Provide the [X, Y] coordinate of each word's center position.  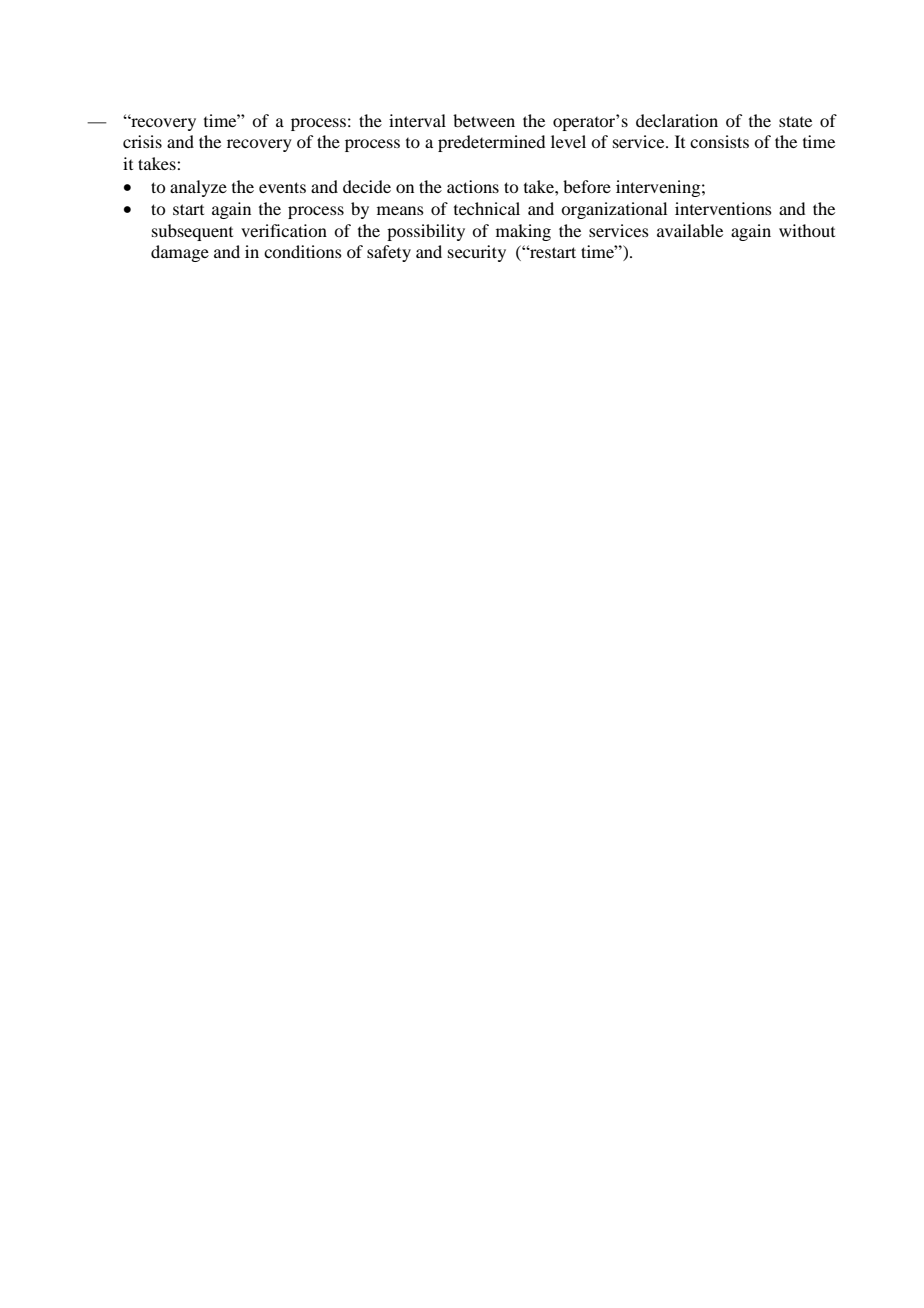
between [484, 120]
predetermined [491, 143]
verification [284, 230]
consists [719, 141]
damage [180, 253]
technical [487, 208]
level [568, 141]
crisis [142, 141]
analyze [198, 188]
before [587, 186]
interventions [723, 208]
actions [473, 186]
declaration [677, 120]
